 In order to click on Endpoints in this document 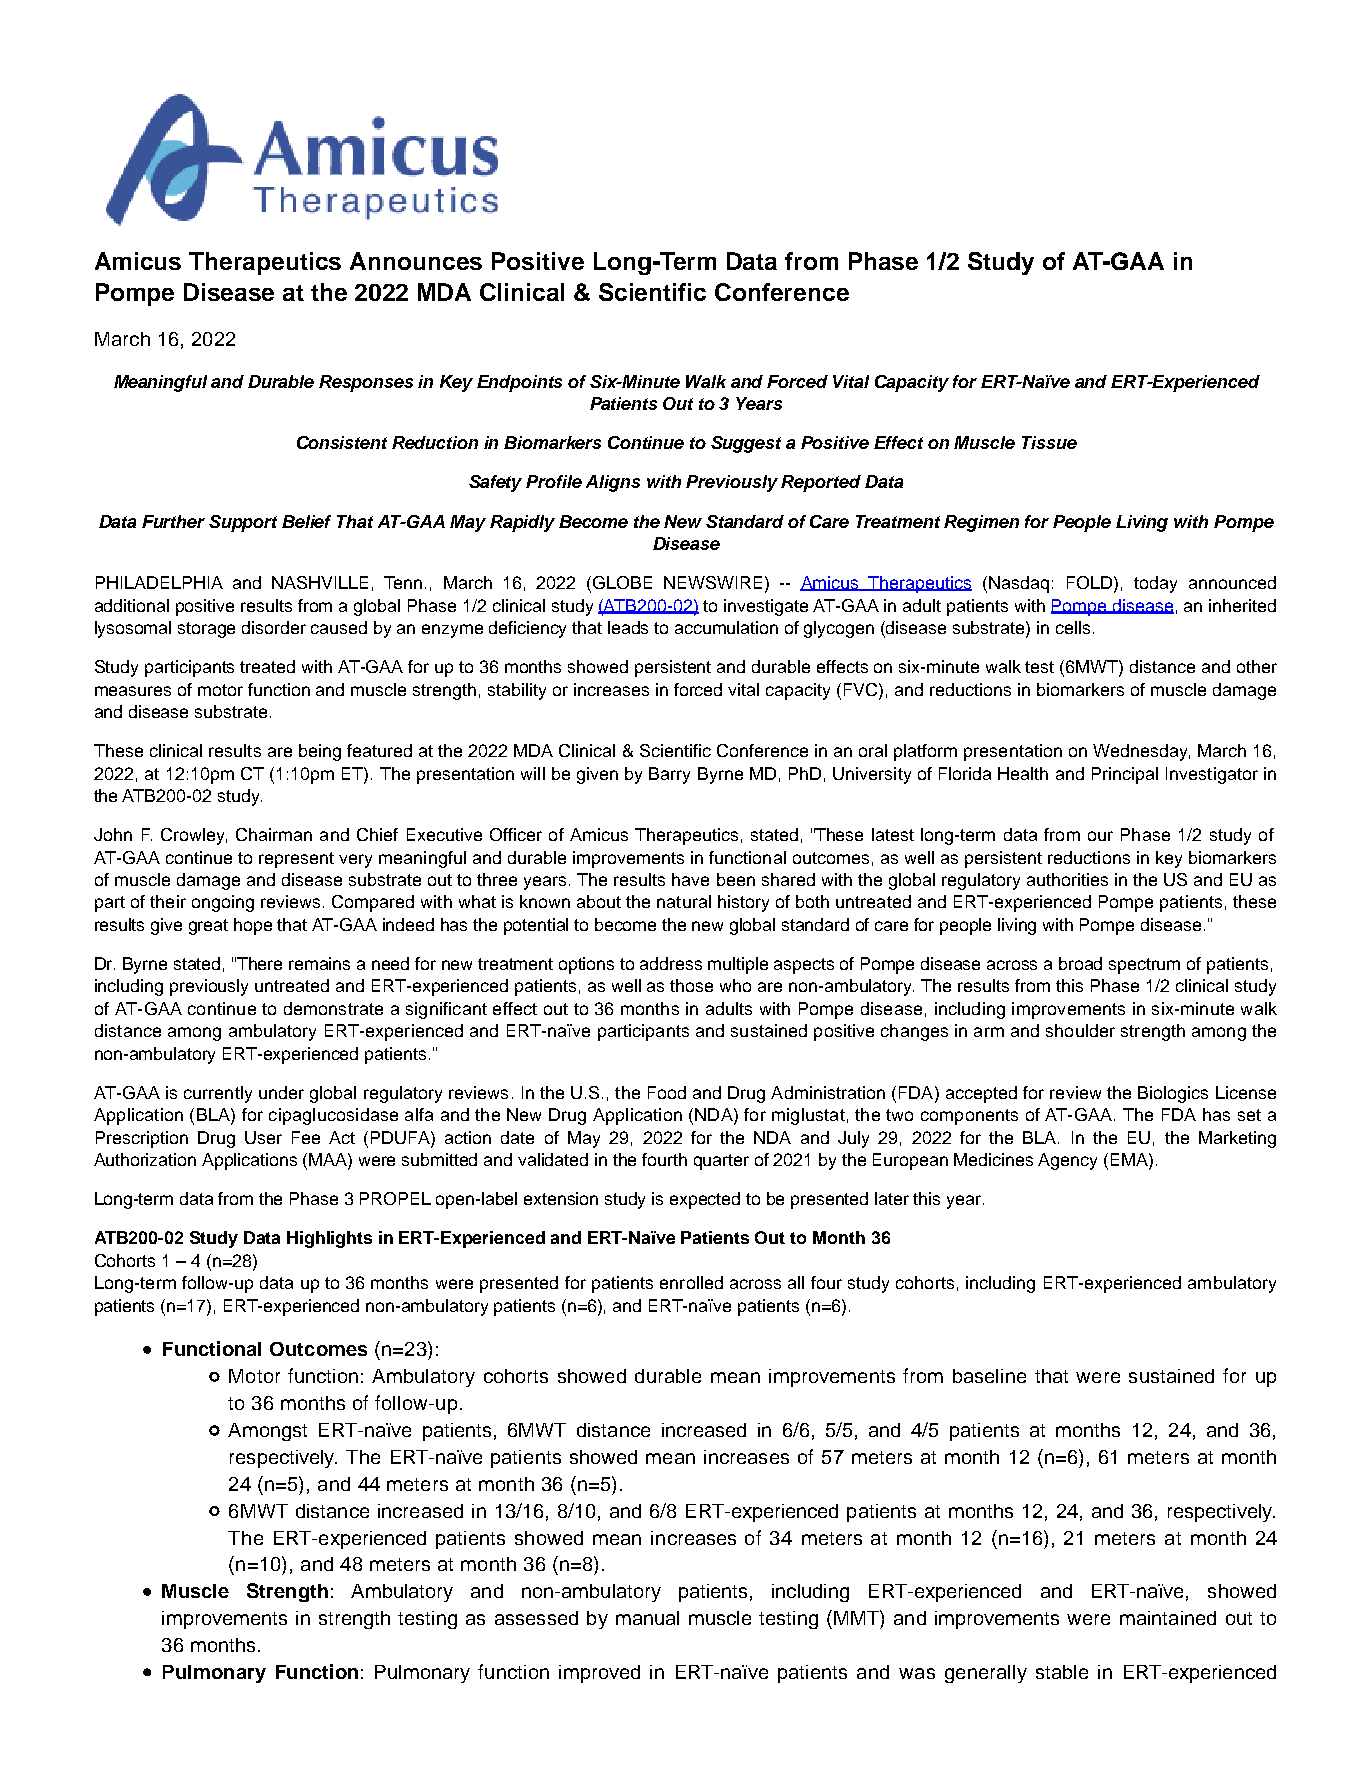, I will do `click(519, 383)`.
